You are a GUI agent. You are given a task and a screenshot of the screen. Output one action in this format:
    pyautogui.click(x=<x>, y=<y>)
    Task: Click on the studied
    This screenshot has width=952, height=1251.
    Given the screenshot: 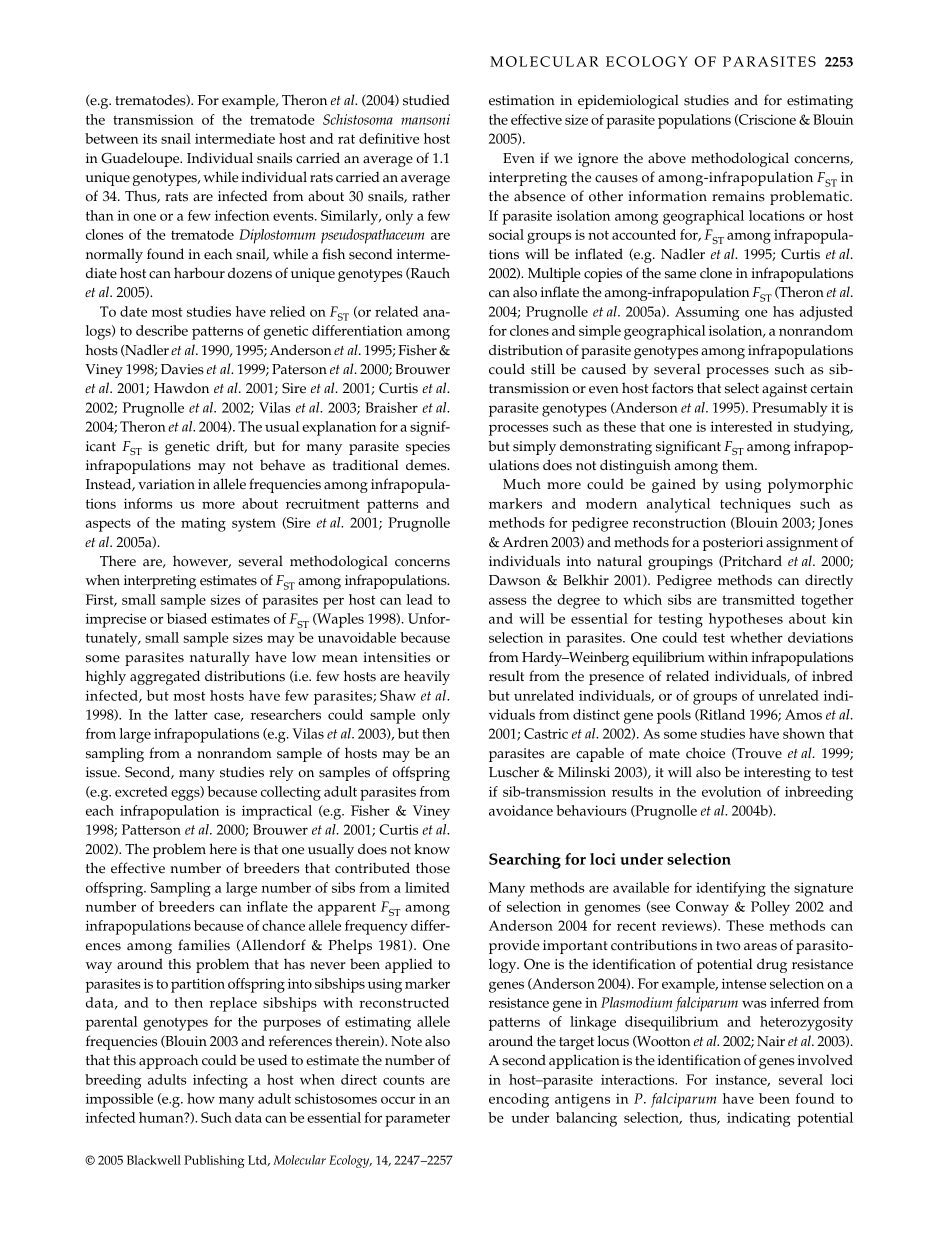 What is the action you would take?
    pyautogui.click(x=426, y=100)
